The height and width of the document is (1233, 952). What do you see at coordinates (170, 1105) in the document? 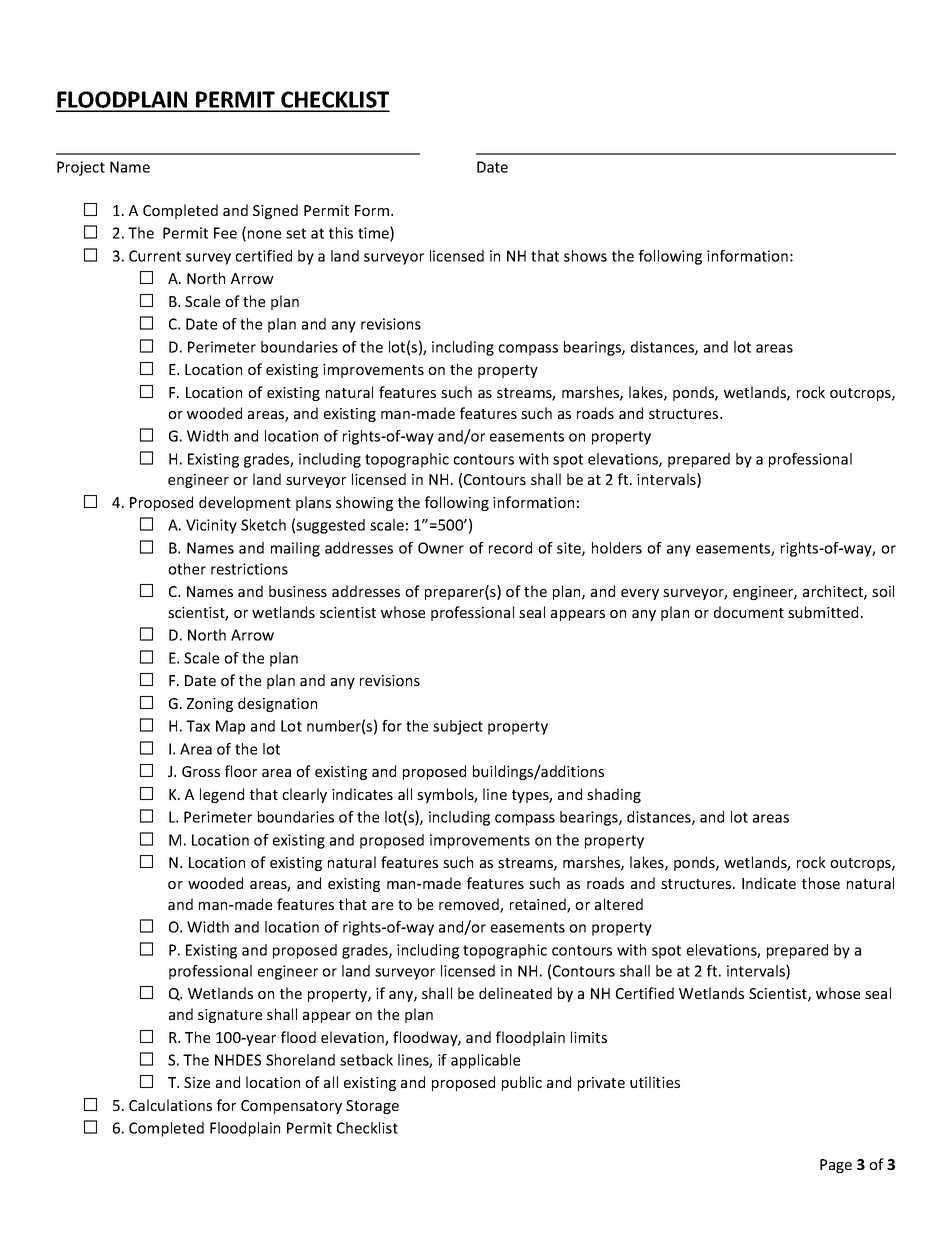
I see `Calculations` at bounding box center [170, 1105].
